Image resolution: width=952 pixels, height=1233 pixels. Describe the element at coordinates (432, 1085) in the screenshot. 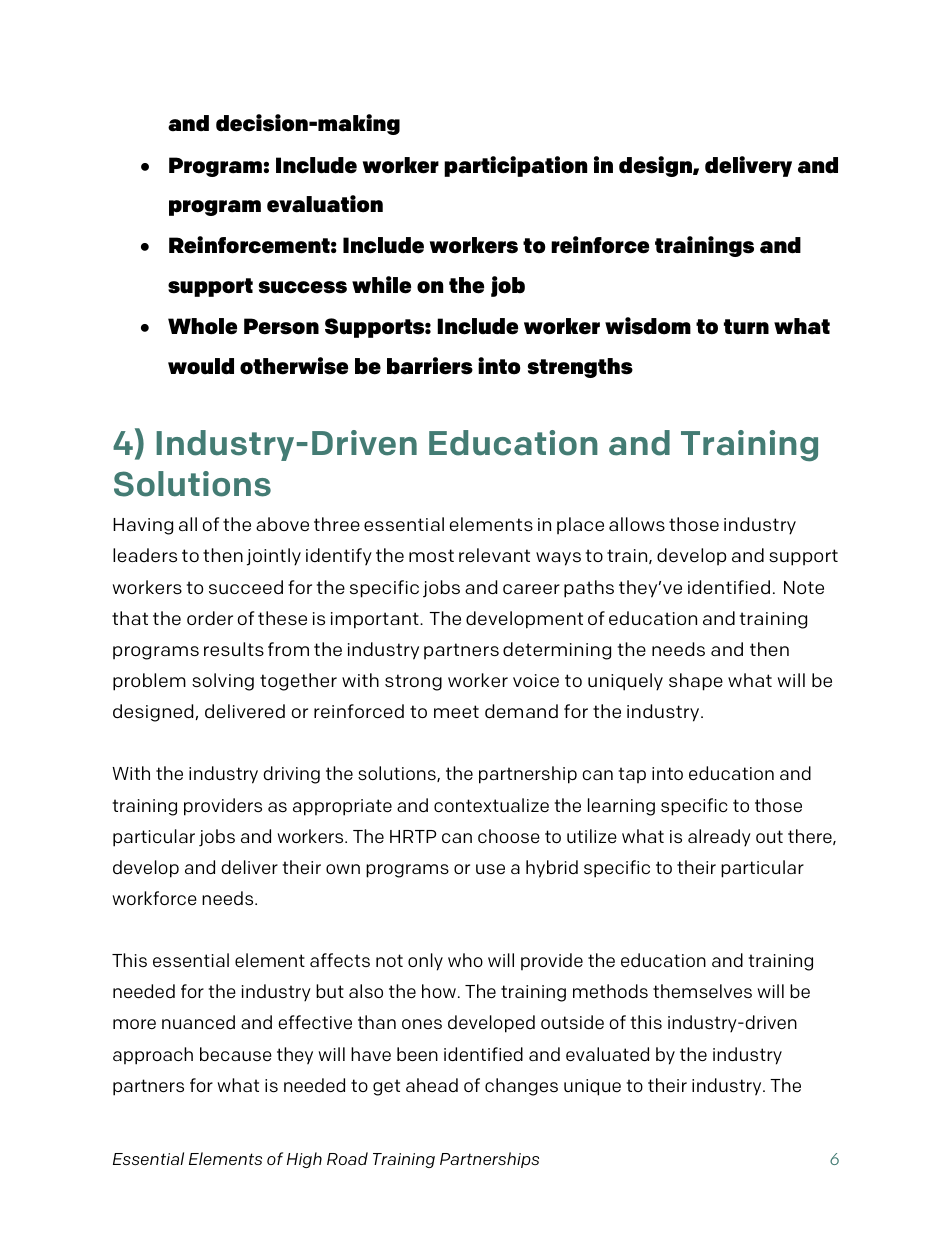

I see `ahead` at that location.
